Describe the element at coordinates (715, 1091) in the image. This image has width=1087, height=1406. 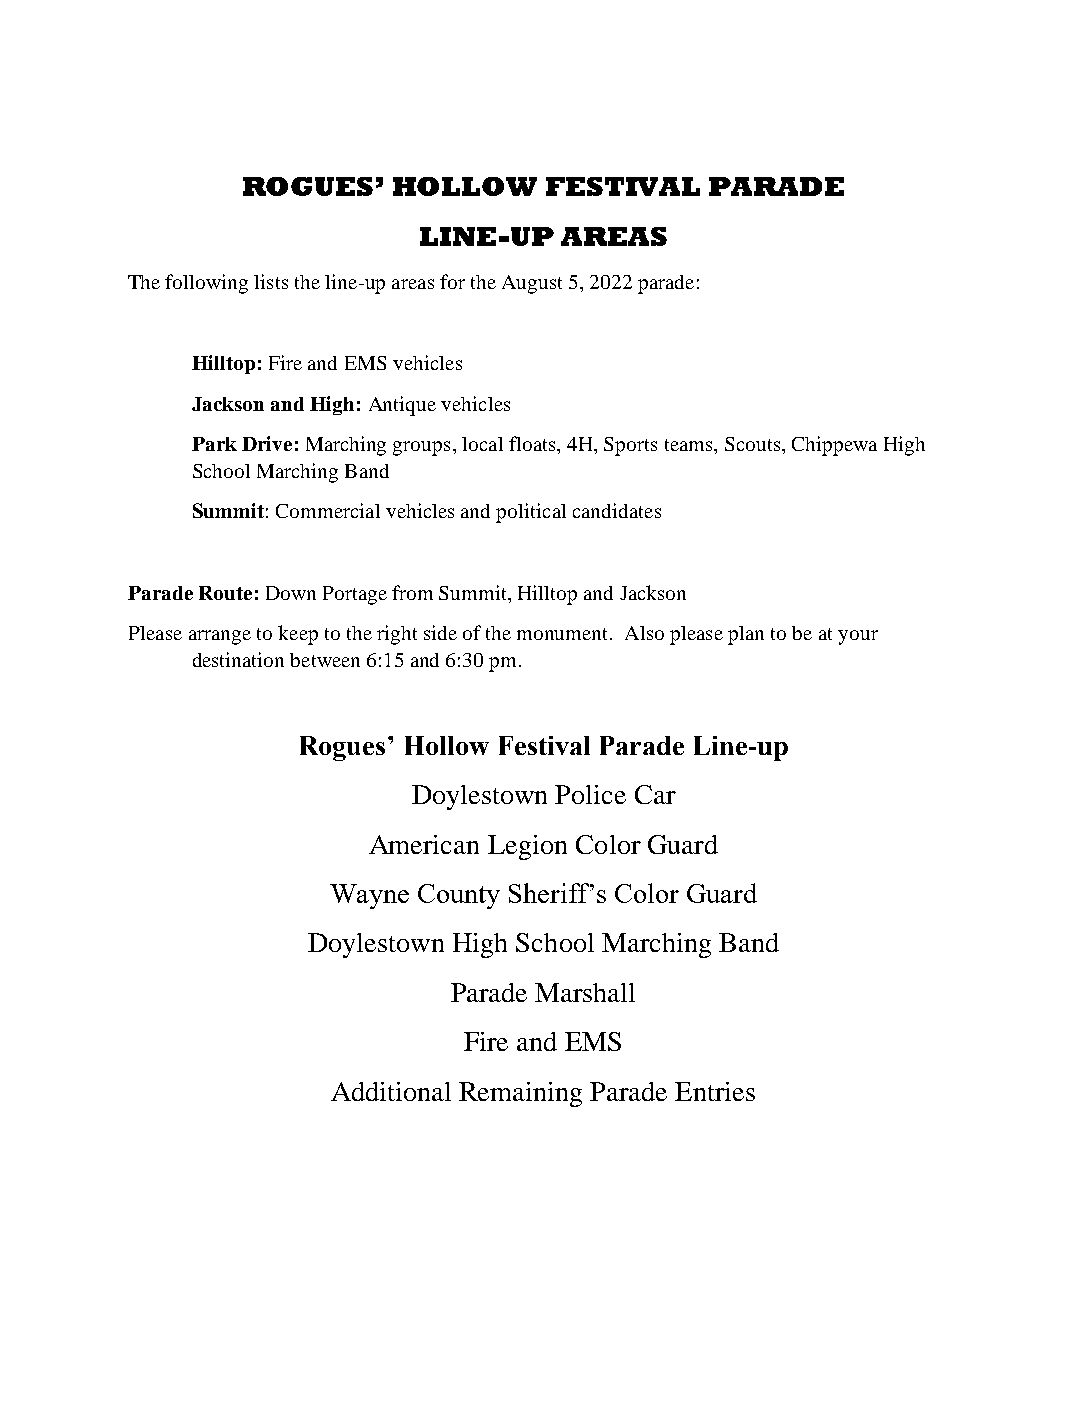
I see `Entries` at that location.
